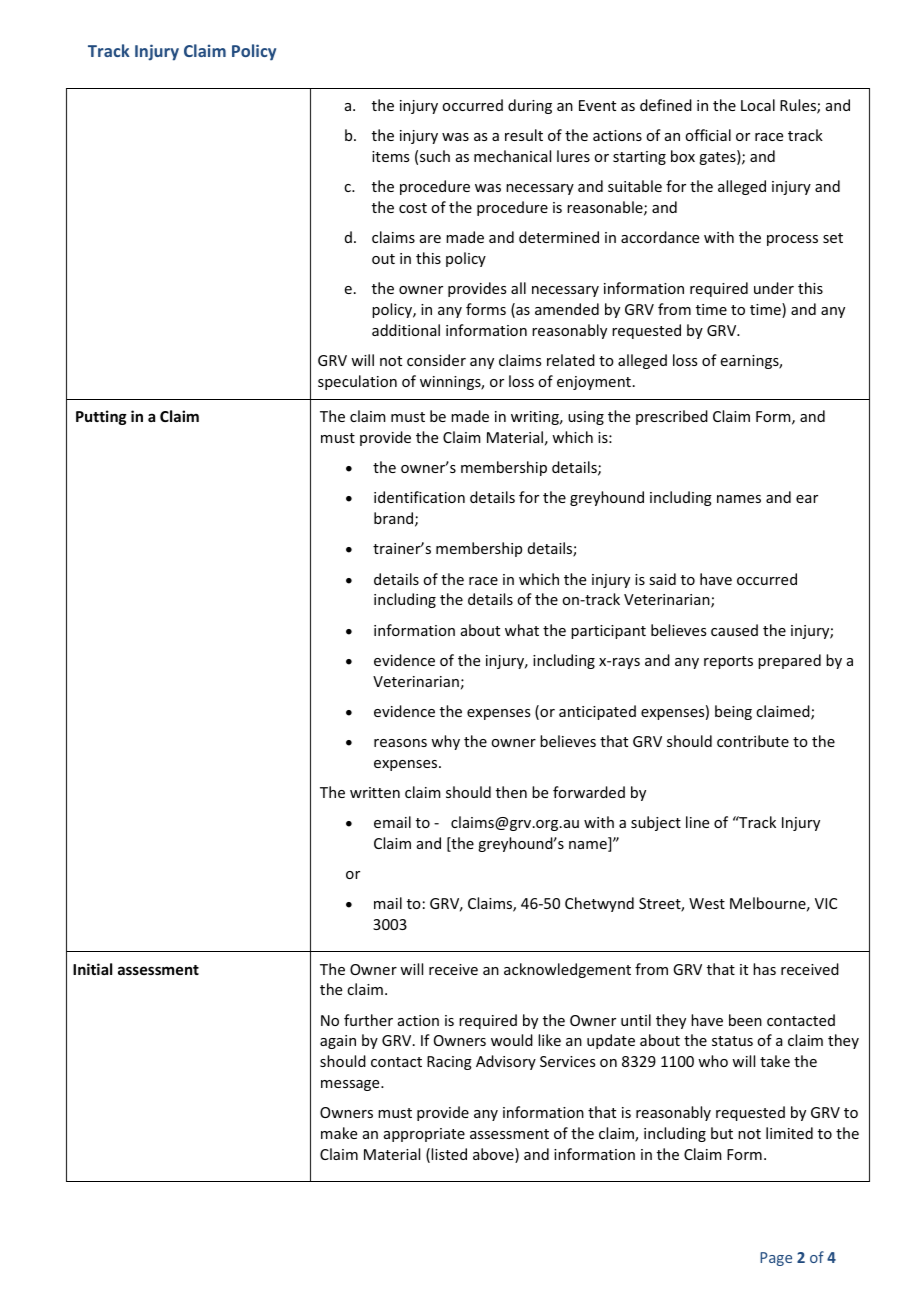 The image size is (924, 1308). What do you see at coordinates (390, 156) in the screenshot?
I see `items` at bounding box center [390, 156].
